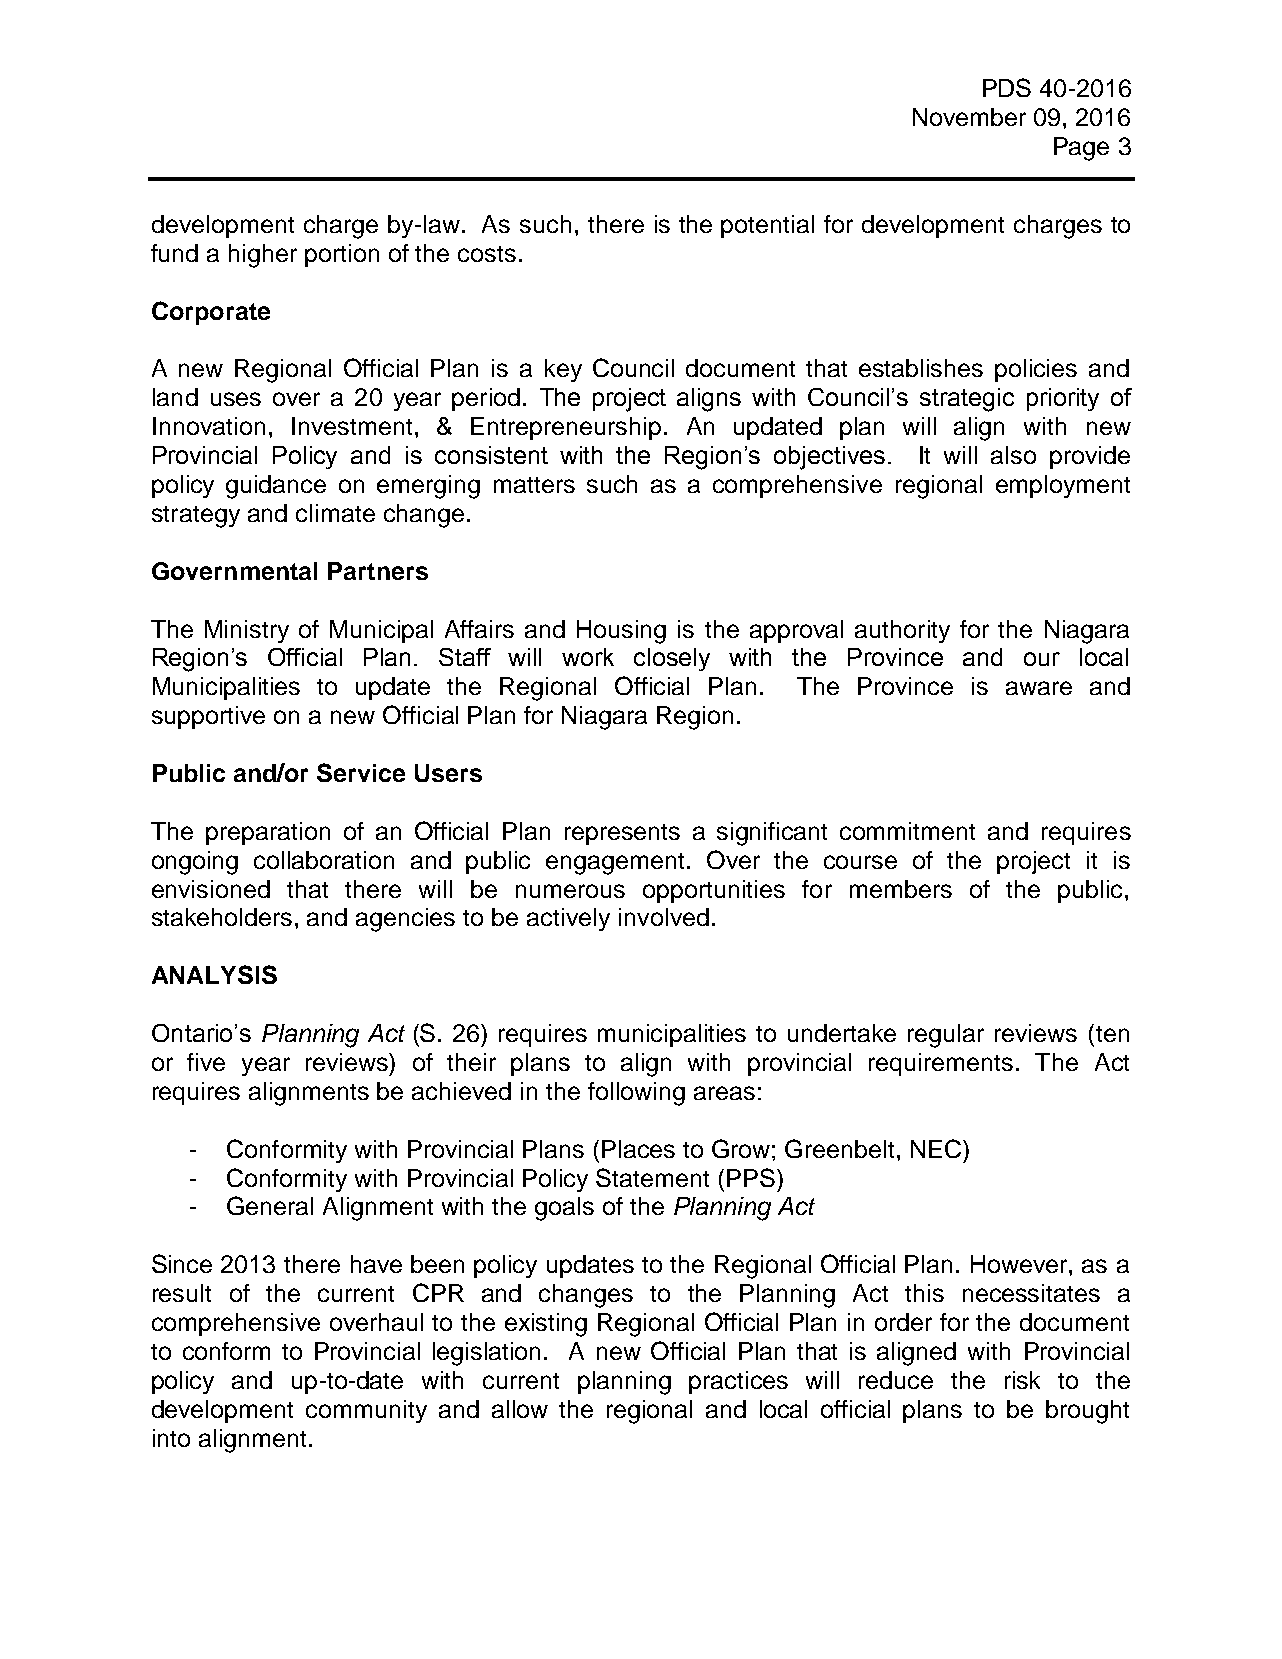  I want to click on higher, so click(263, 256).
